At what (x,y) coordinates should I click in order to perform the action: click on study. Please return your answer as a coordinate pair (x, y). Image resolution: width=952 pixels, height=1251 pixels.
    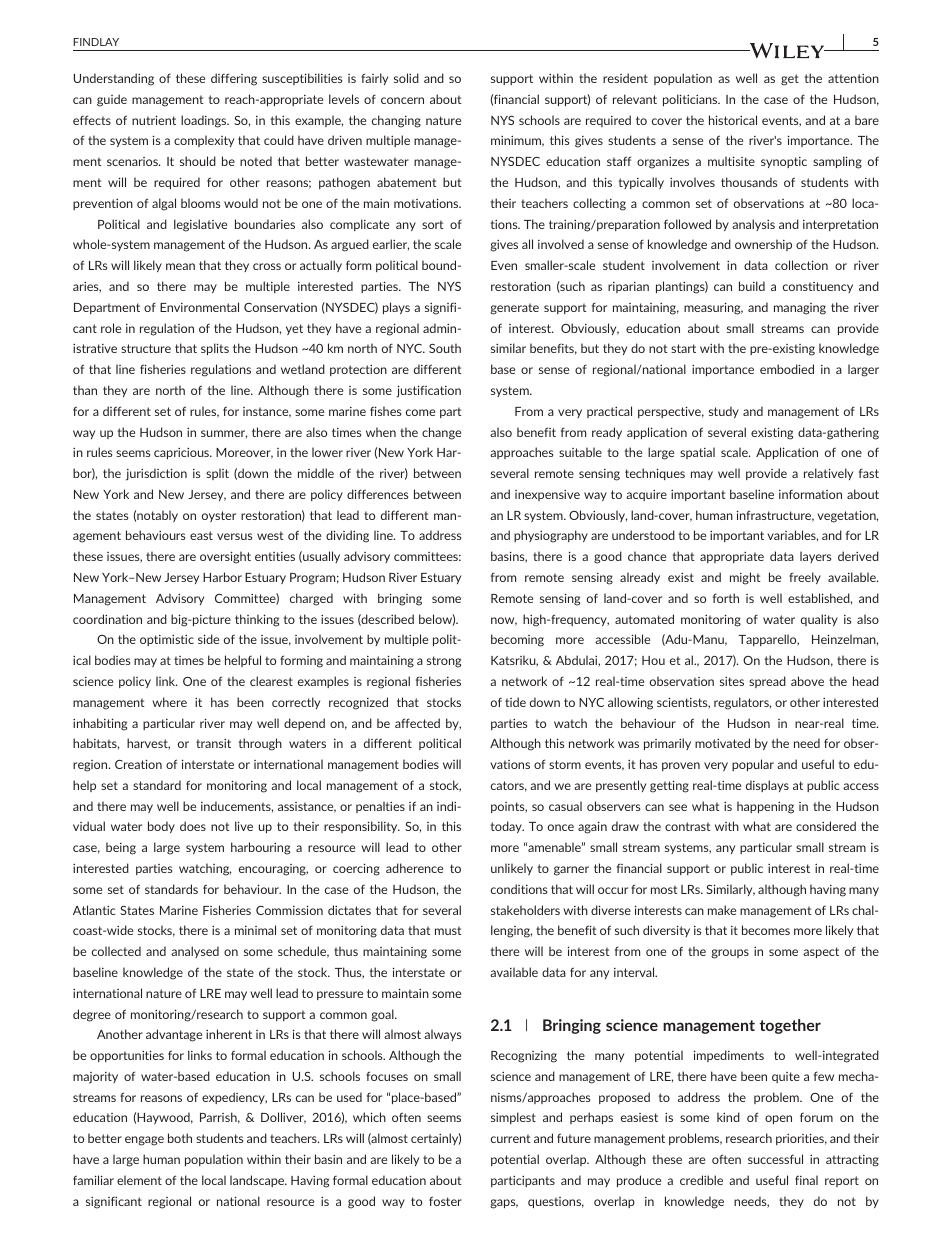
    Looking at the image, I should click on (724, 412).
